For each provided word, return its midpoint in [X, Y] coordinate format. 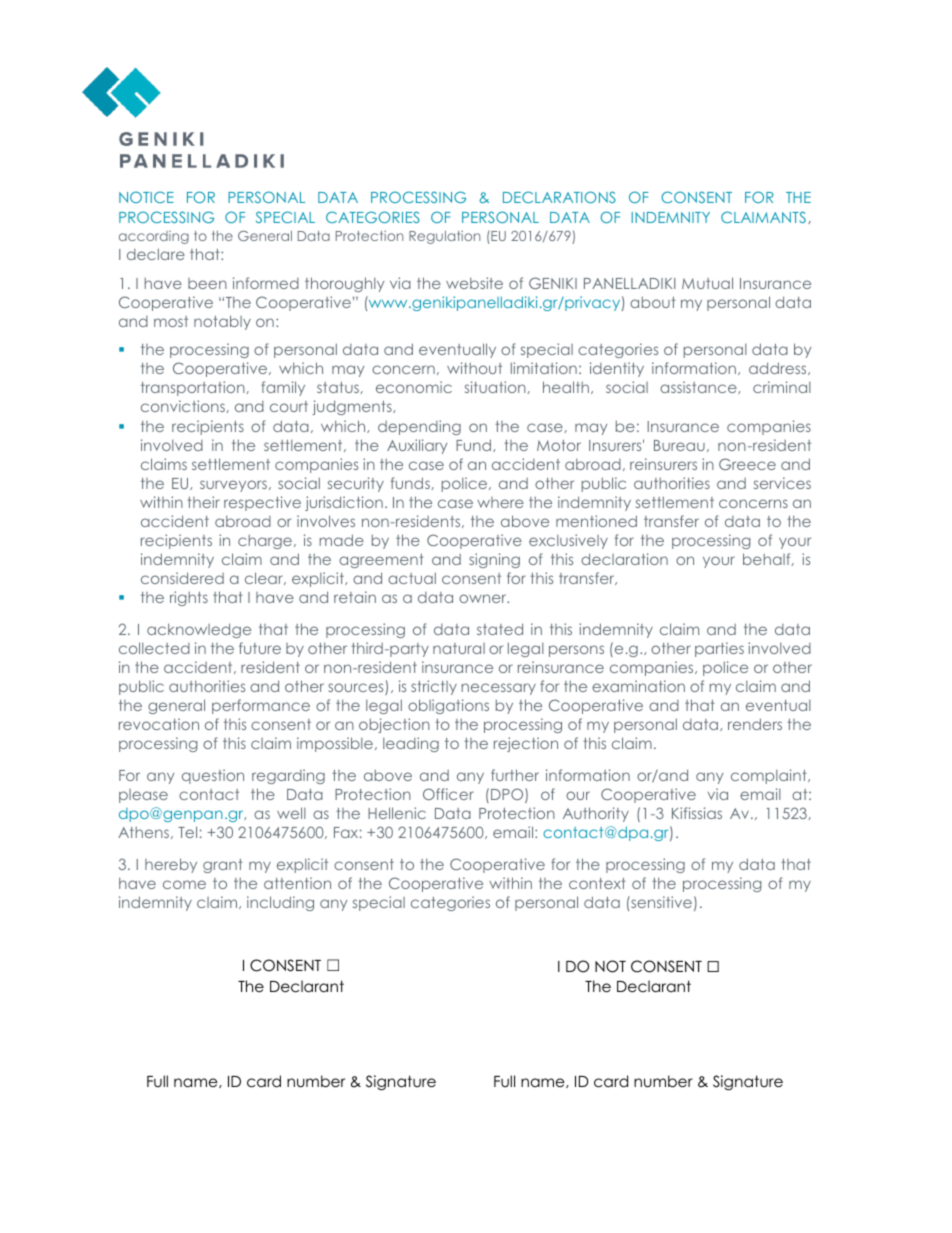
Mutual [707, 283]
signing [494, 560]
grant [223, 866]
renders [755, 724]
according [154, 237]
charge [265, 542]
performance [261, 706]
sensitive [660, 902]
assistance [699, 387]
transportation [194, 388]
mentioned [596, 521]
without [474, 368]
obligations [448, 706]
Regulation [444, 237]
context [597, 883]
